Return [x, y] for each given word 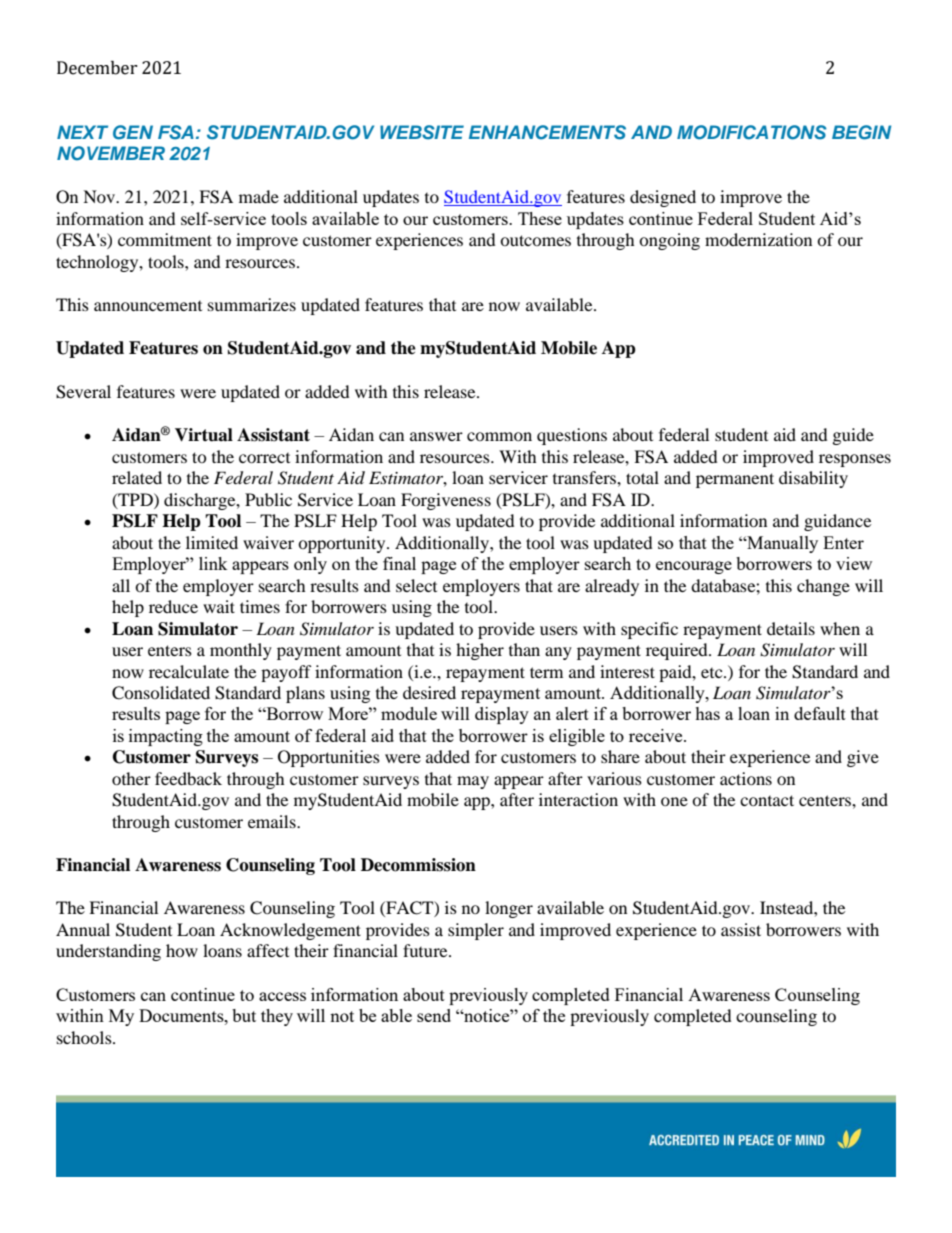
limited [212, 542]
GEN [133, 132]
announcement [148, 306]
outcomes [535, 240]
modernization [758, 239]
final [399, 563]
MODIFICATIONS [752, 132]
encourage [694, 567]
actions [746, 778]
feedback [188, 778]
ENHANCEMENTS [547, 132]
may [473, 782]
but [244, 1015]
